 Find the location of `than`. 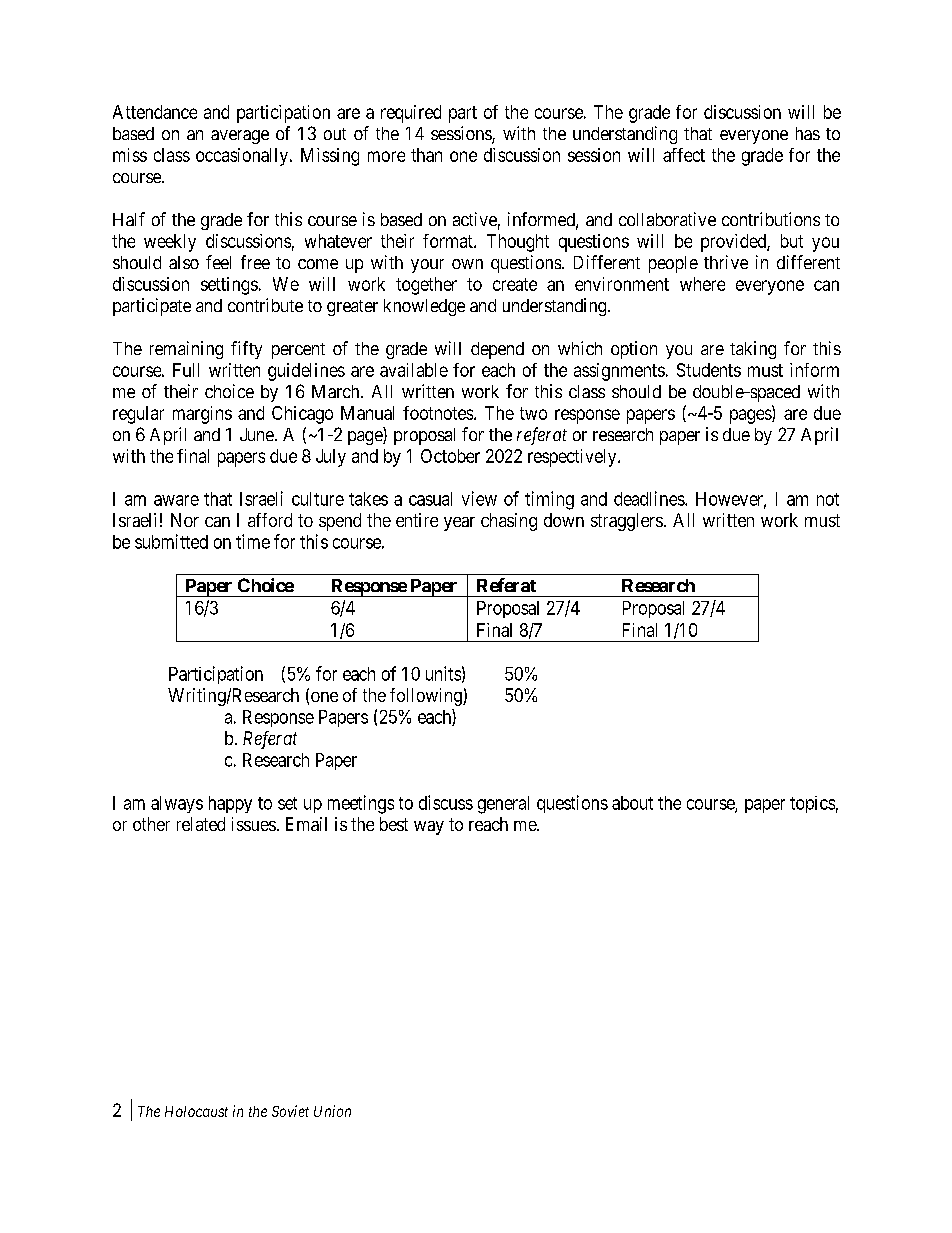

than is located at coordinates (426, 155).
